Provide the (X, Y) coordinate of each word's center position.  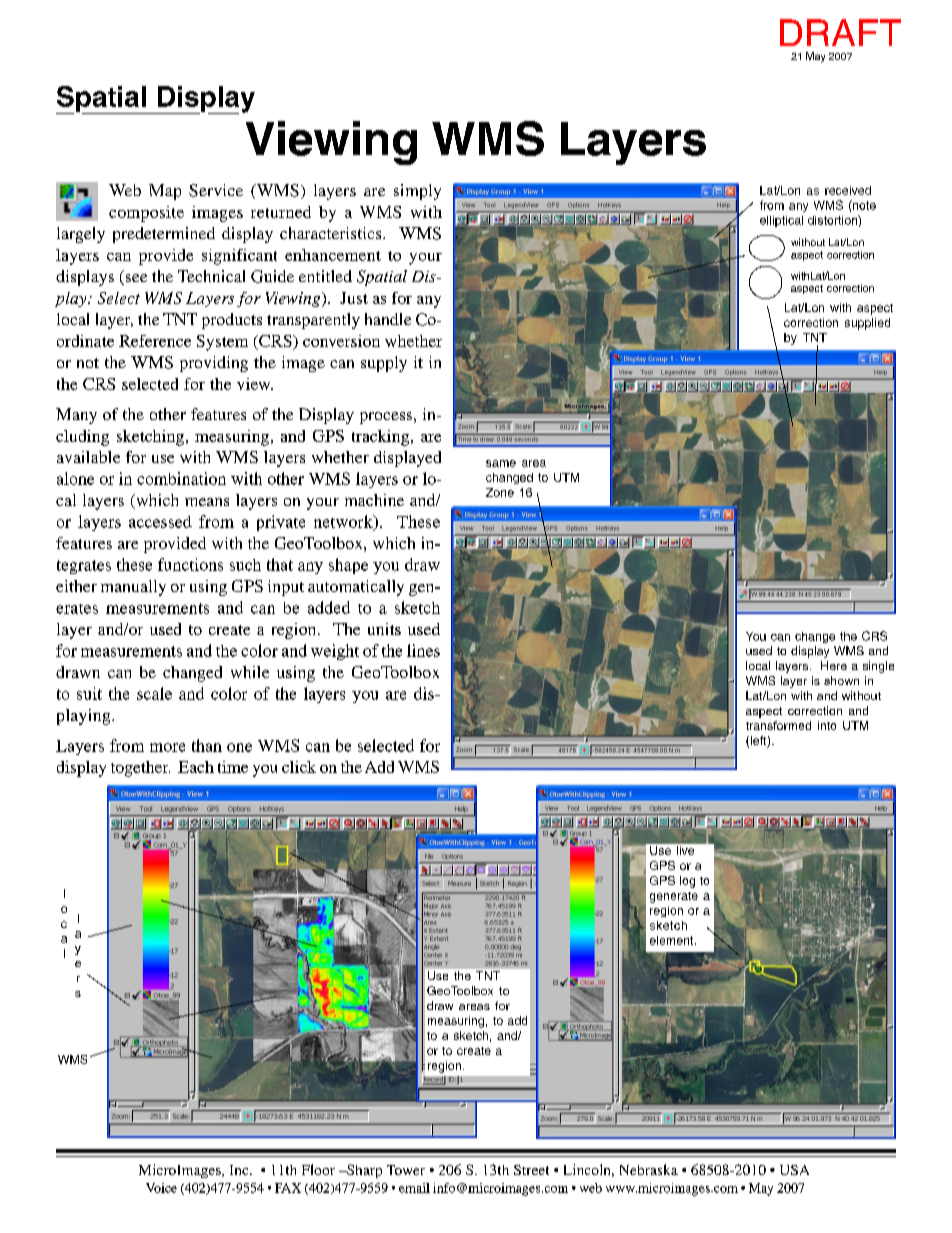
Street (531, 1170)
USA (794, 1170)
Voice (161, 1188)
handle (388, 319)
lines (423, 650)
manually (133, 588)
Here (834, 665)
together (140, 769)
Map (165, 192)
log (687, 882)
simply (417, 192)
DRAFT (840, 32)
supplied (867, 324)
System (222, 343)
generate (674, 897)
